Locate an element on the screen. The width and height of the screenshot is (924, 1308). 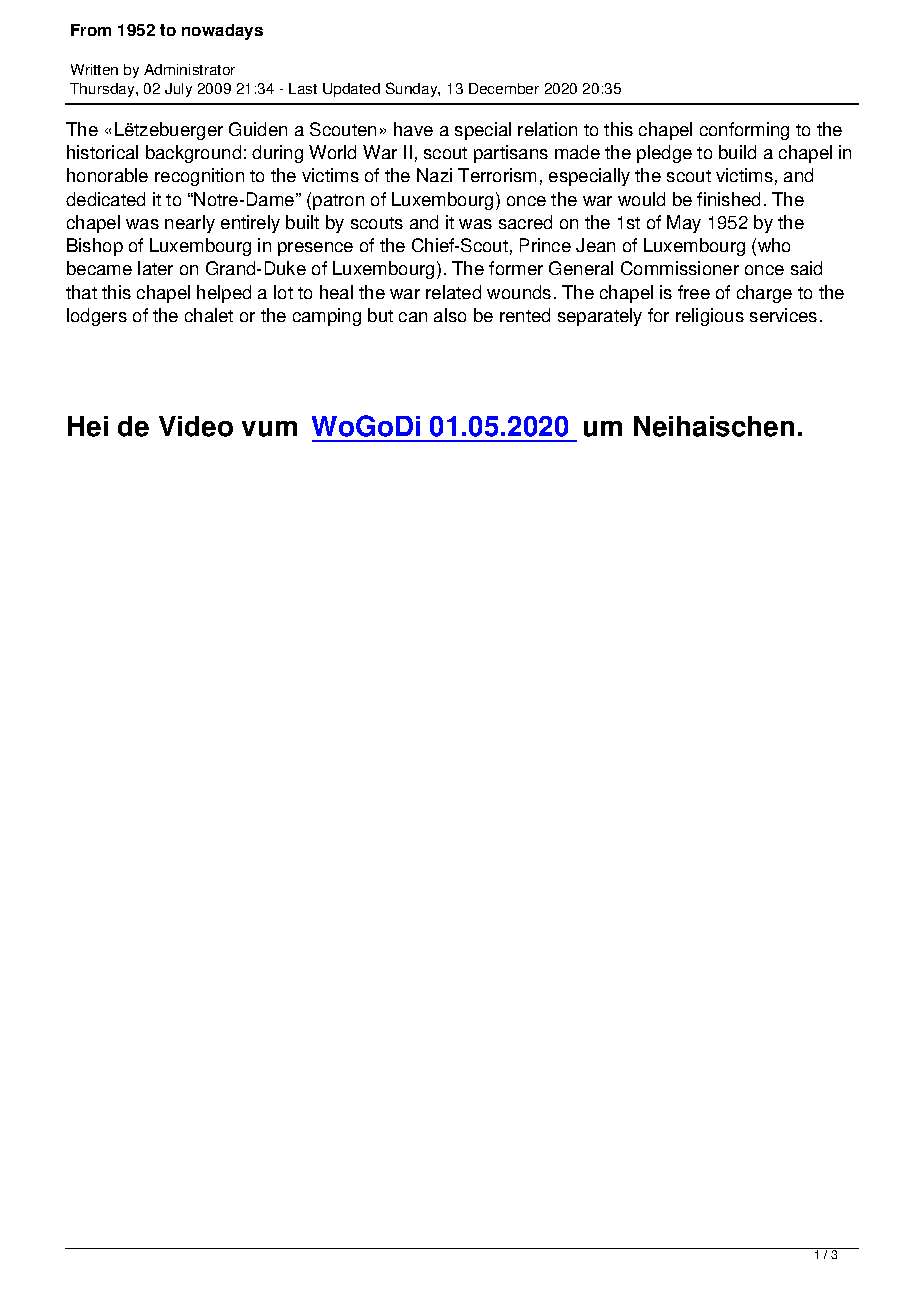
helped is located at coordinates (224, 294).
